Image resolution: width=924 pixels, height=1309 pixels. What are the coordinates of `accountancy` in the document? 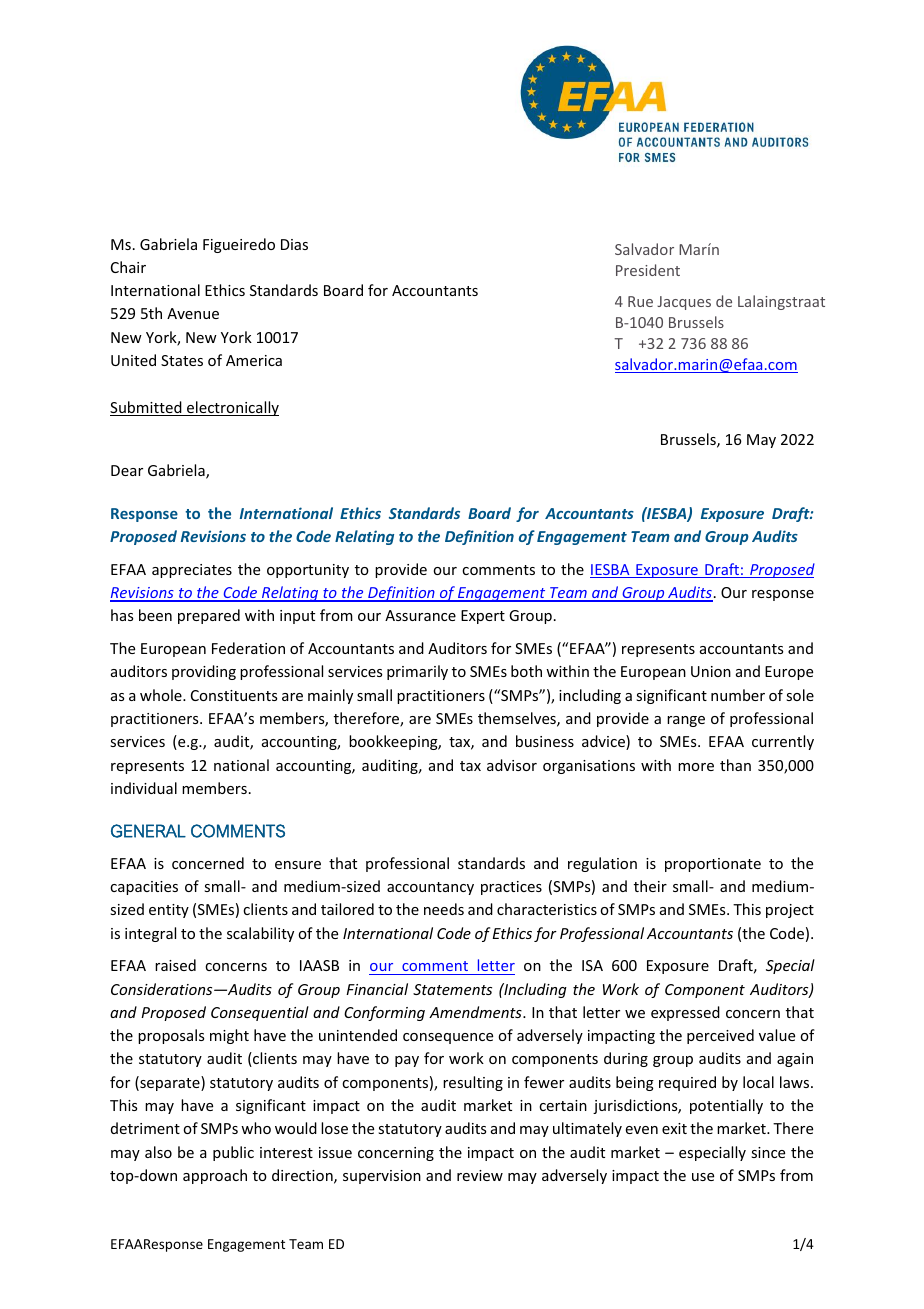 It's located at (430, 888).
